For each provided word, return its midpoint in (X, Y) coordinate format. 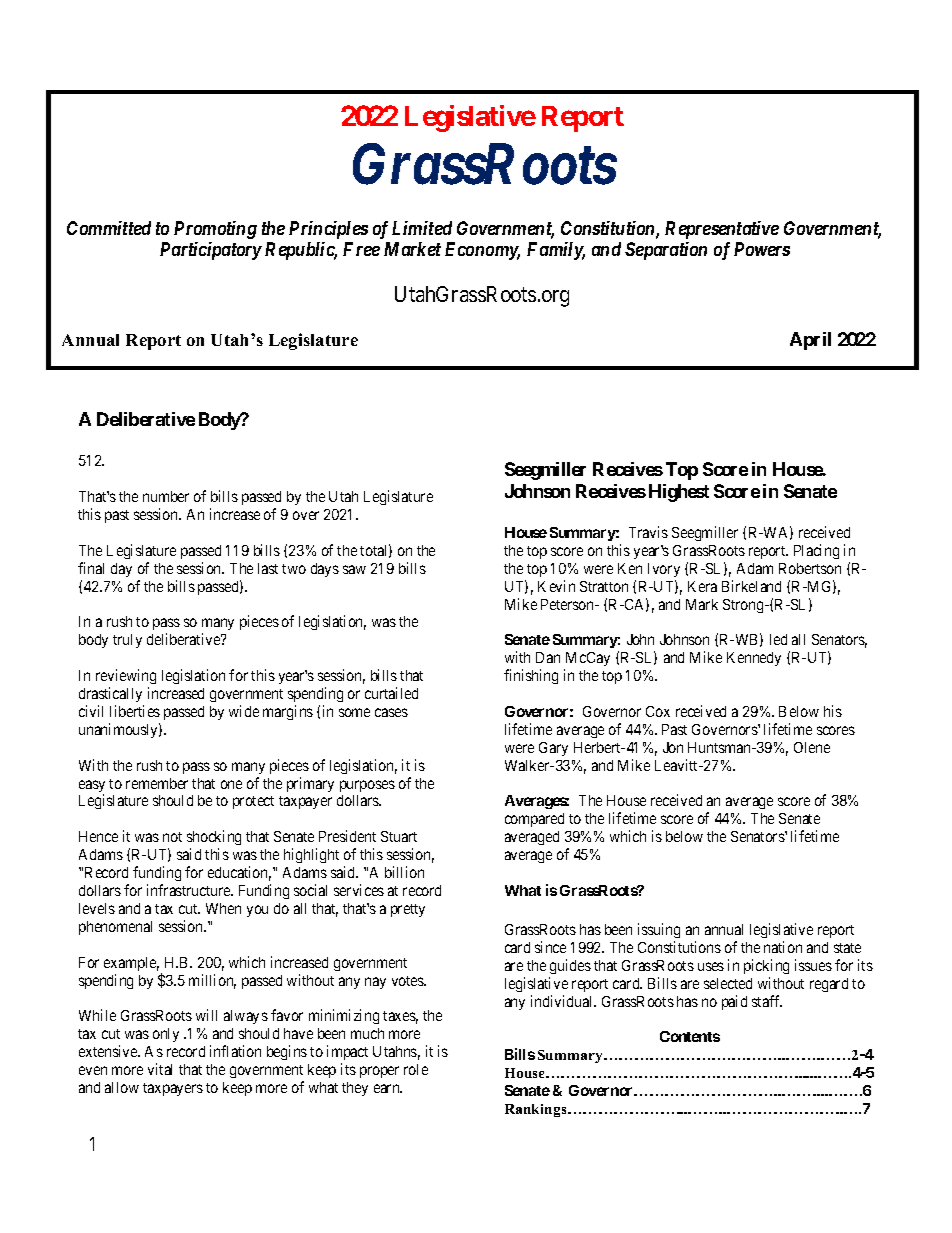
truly (127, 641)
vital (160, 1069)
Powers (762, 249)
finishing (531, 676)
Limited (422, 228)
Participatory (211, 251)
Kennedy (754, 659)
